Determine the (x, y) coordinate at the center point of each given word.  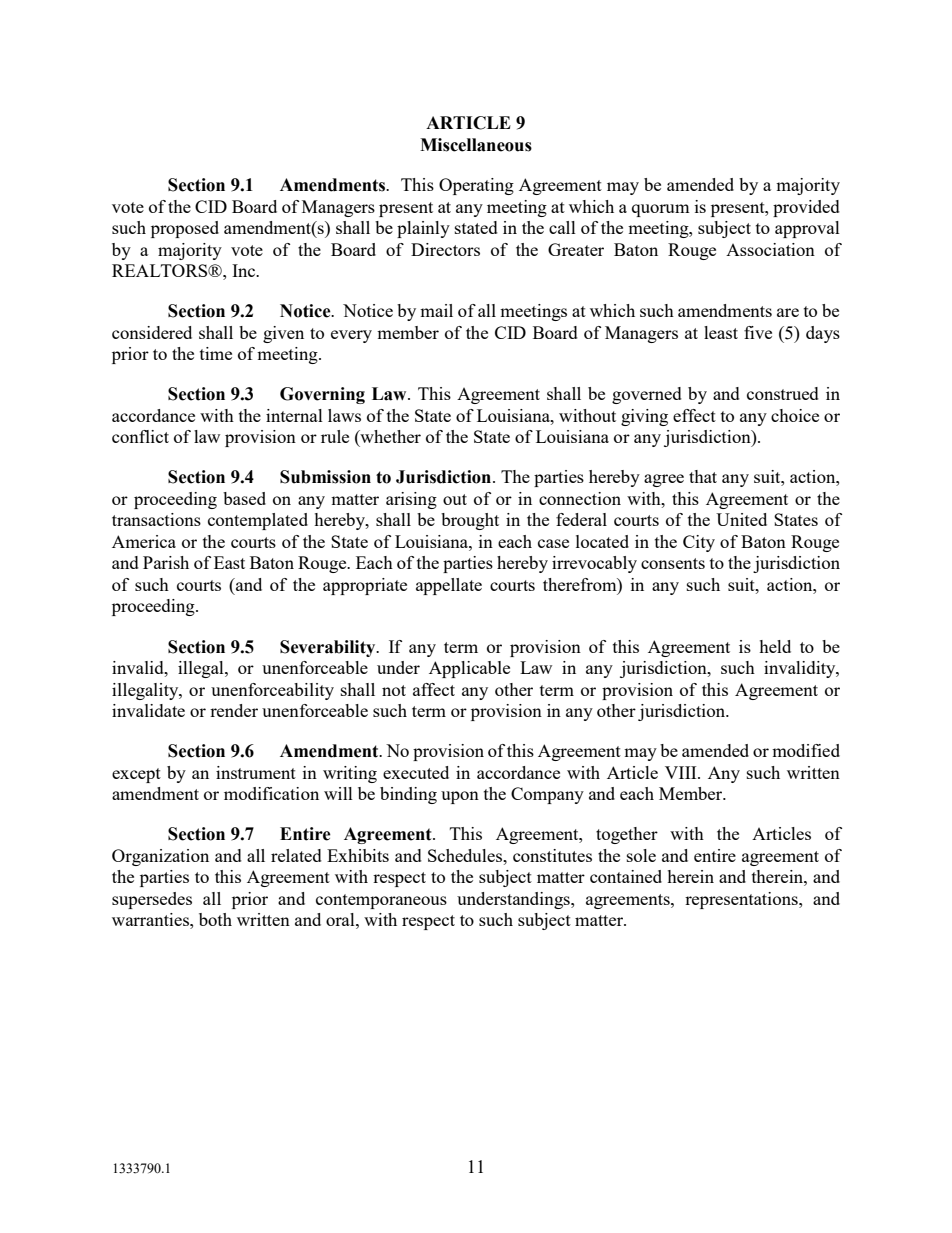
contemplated (258, 521)
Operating (476, 186)
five (758, 332)
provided (806, 208)
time (216, 353)
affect (434, 689)
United (741, 519)
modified (806, 750)
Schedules (466, 855)
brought (470, 521)
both (215, 919)
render (234, 710)
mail (436, 310)
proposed (185, 229)
